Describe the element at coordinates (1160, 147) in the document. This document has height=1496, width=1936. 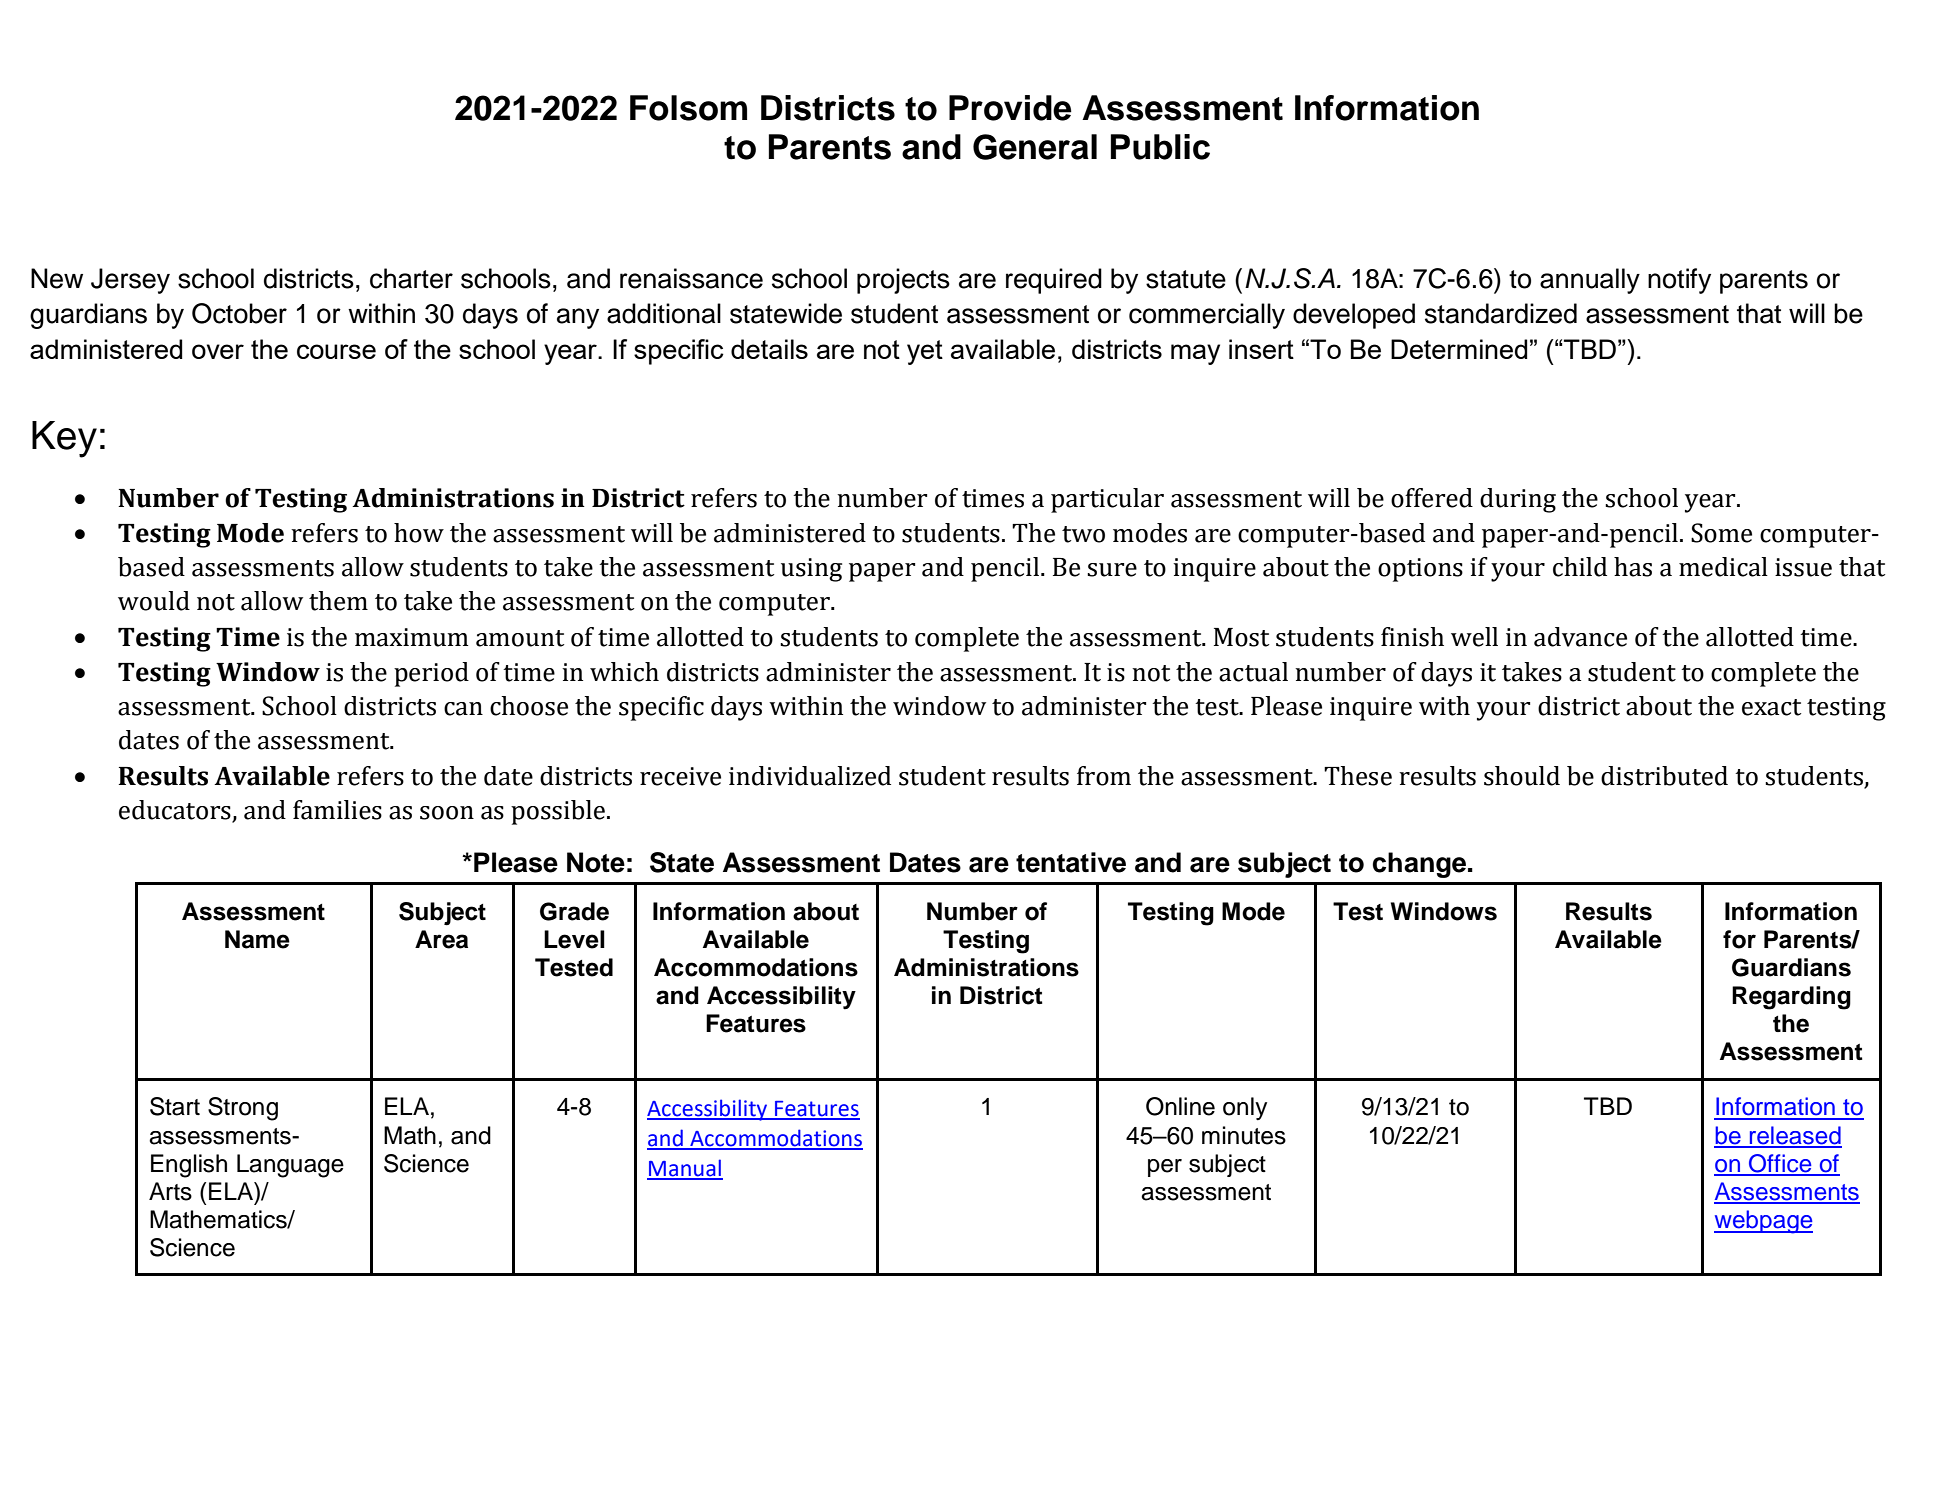
I see `Public` at that location.
